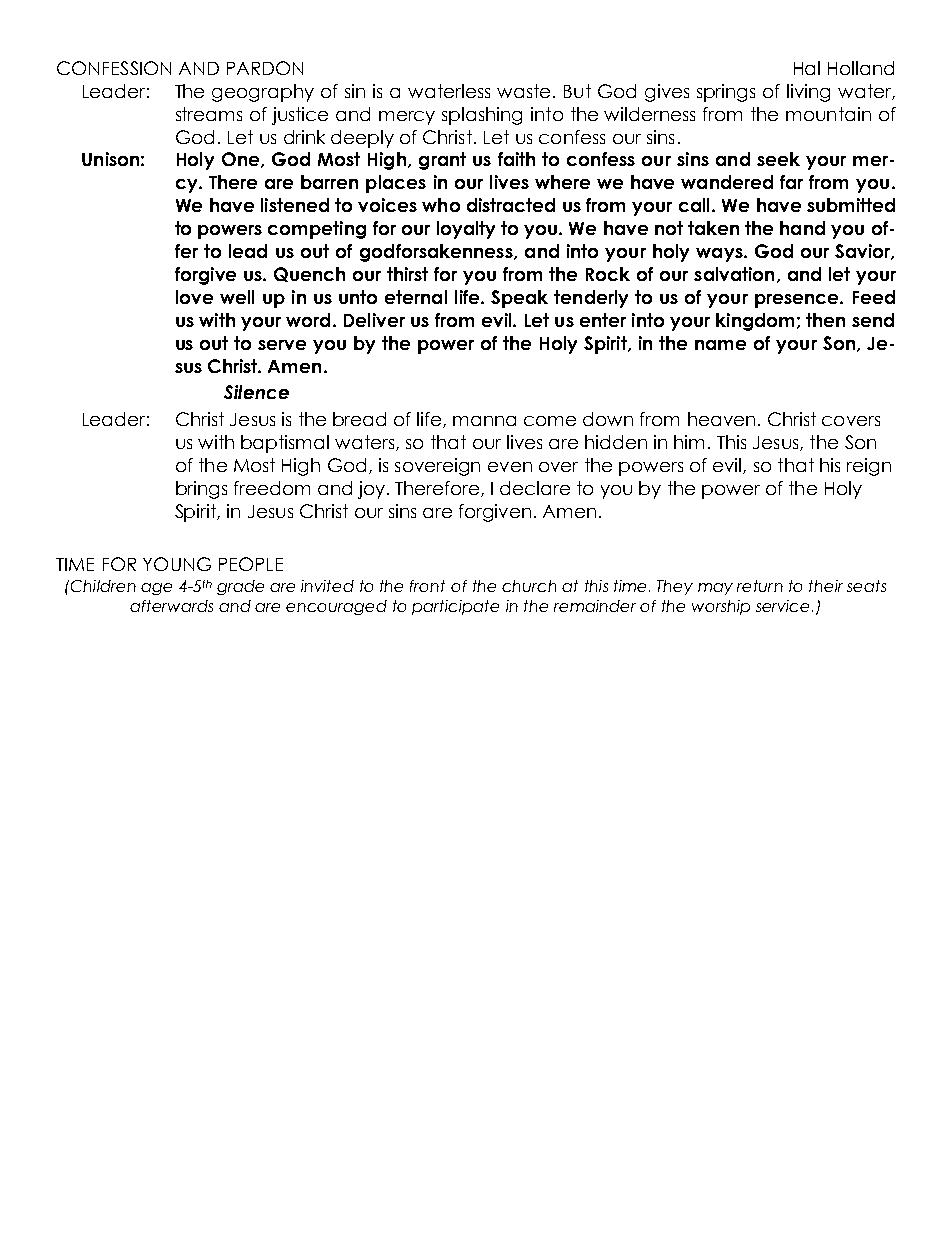 The width and height of the screenshot is (952, 1233). I want to click on waste, so click(523, 91).
